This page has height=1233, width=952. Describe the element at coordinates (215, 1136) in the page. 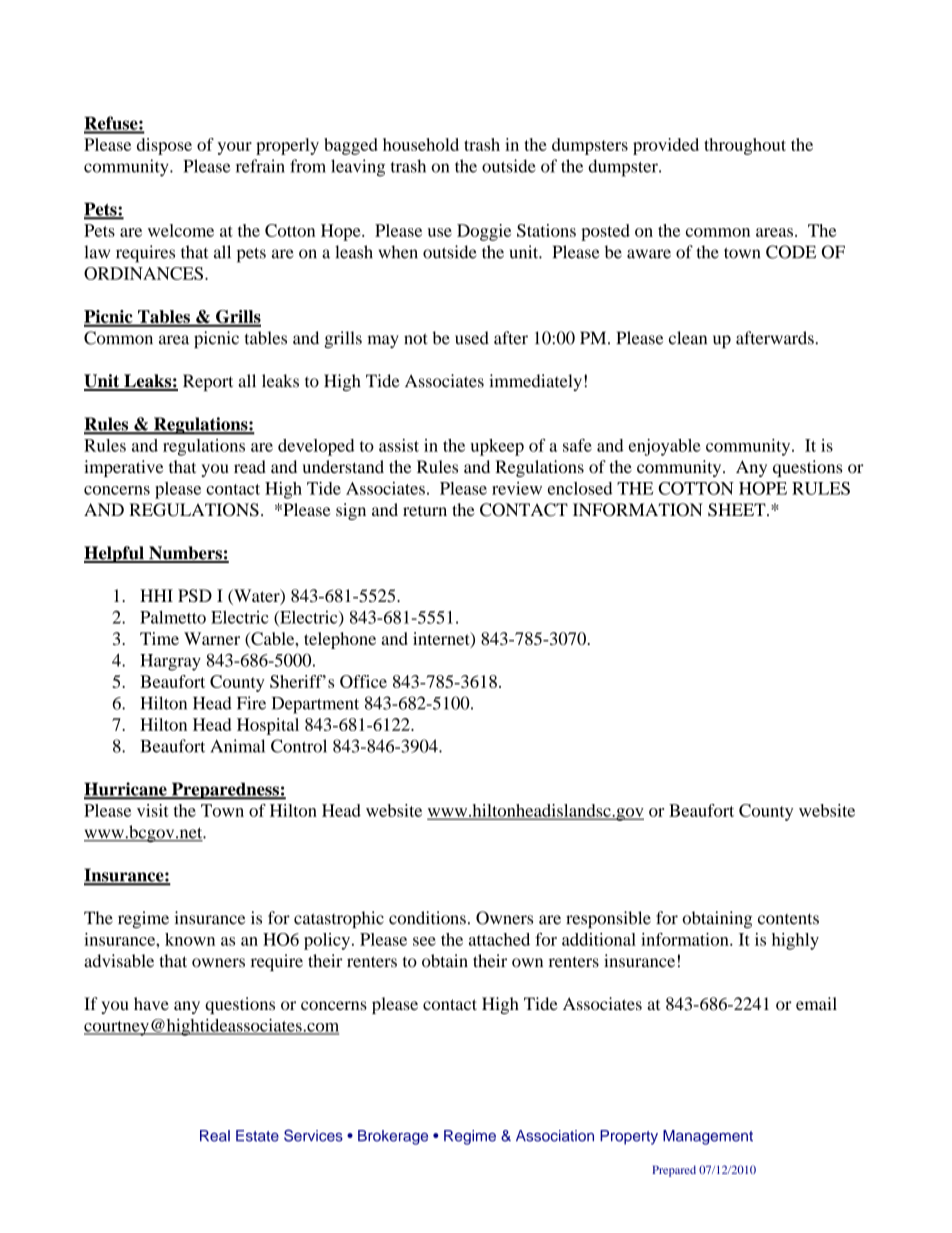

I see `Real` at that location.
